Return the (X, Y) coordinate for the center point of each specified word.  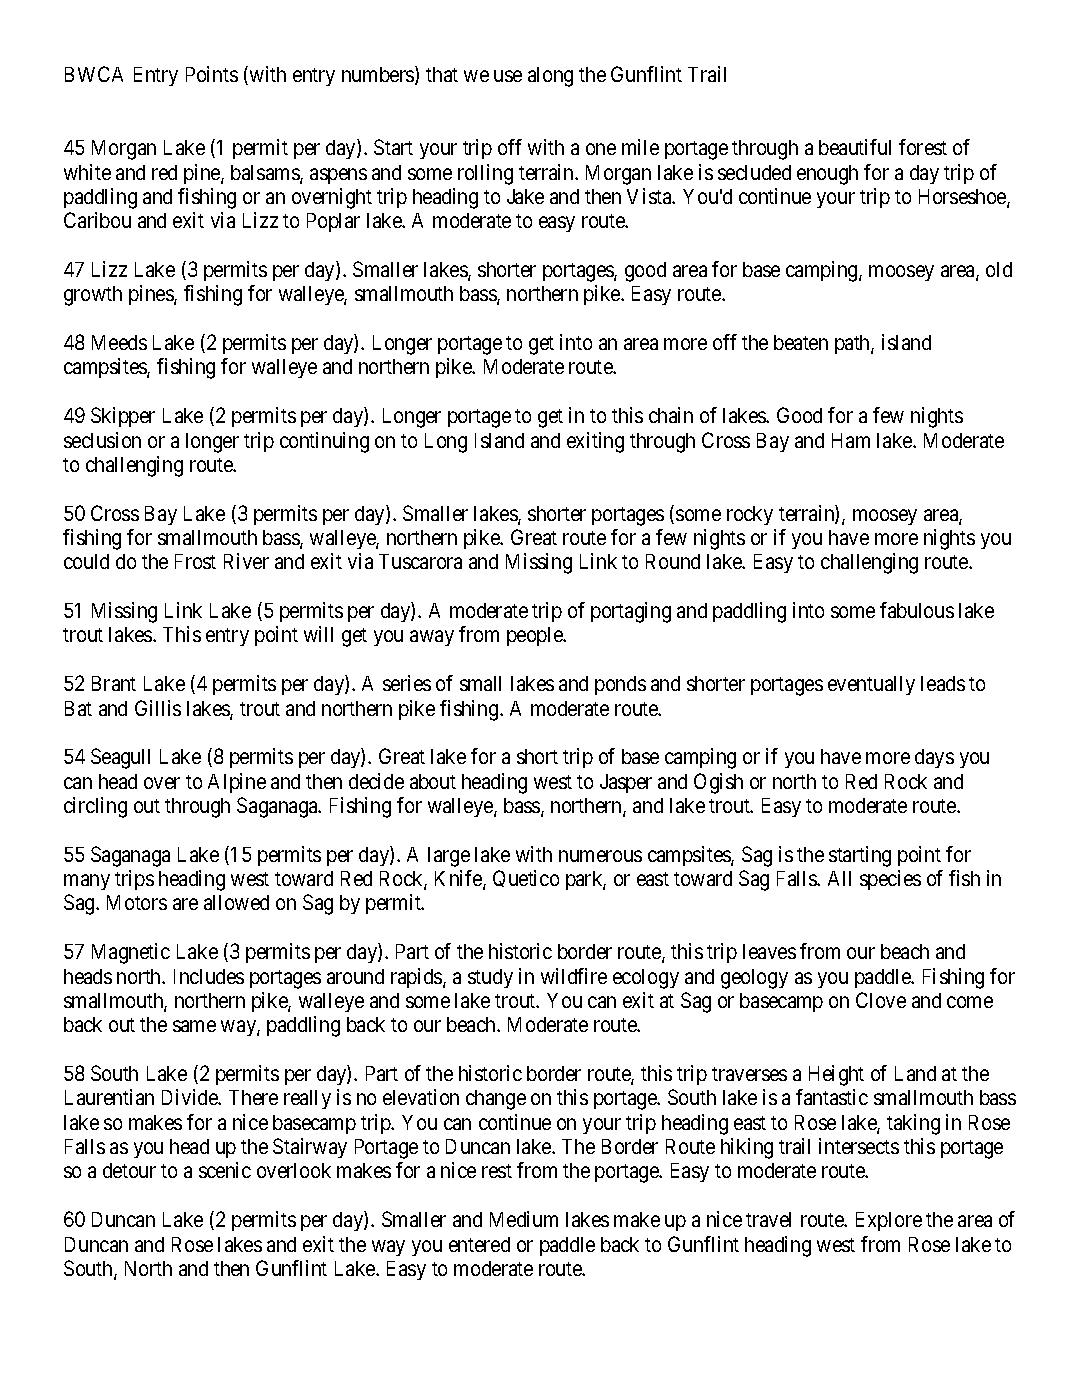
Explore (889, 1221)
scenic (225, 1170)
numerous (600, 856)
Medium (524, 1219)
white (87, 172)
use (508, 76)
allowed (236, 902)
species (890, 880)
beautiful (855, 147)
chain (671, 415)
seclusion (102, 440)
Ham (851, 440)
